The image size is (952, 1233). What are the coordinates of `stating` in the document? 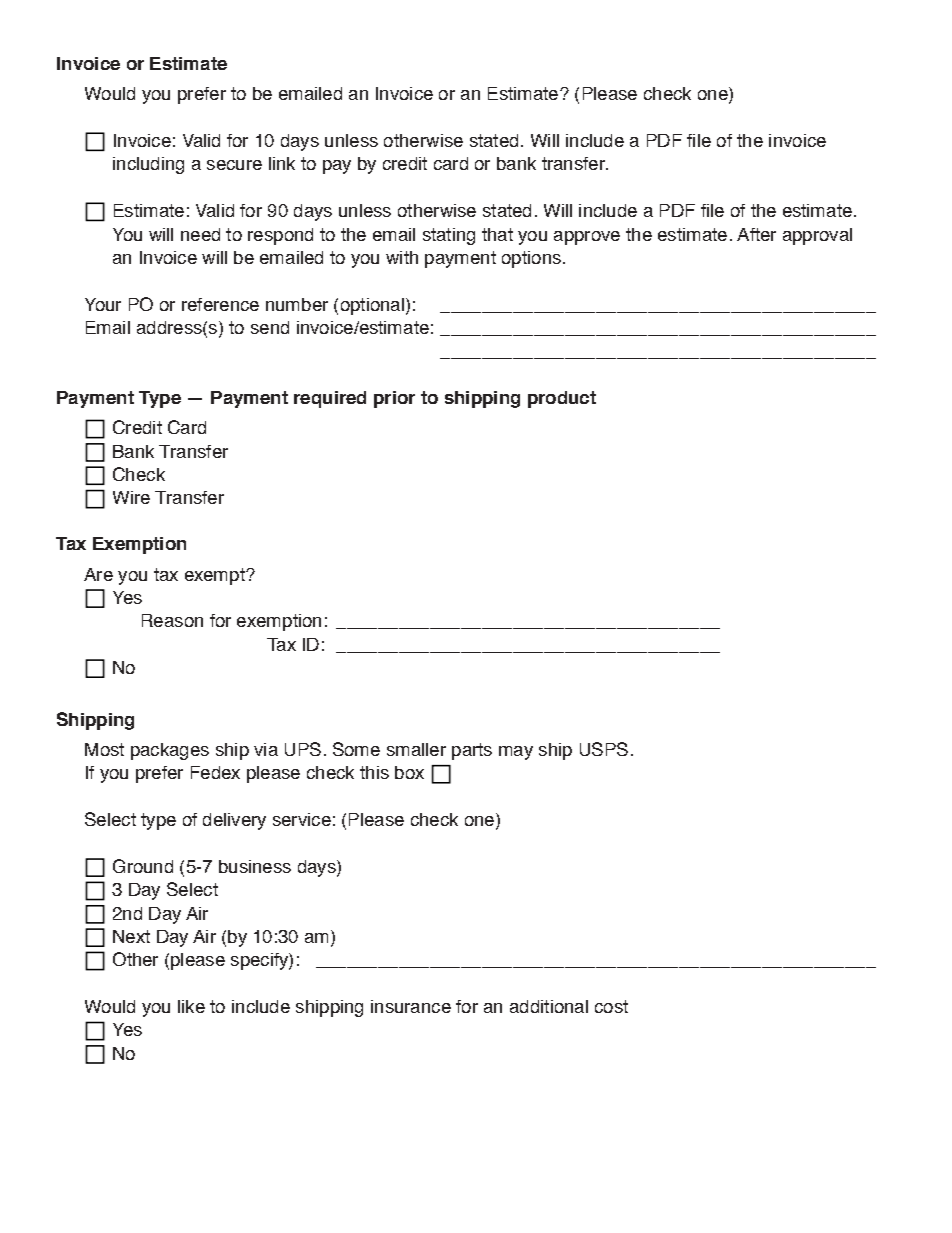 It's located at (449, 236).
